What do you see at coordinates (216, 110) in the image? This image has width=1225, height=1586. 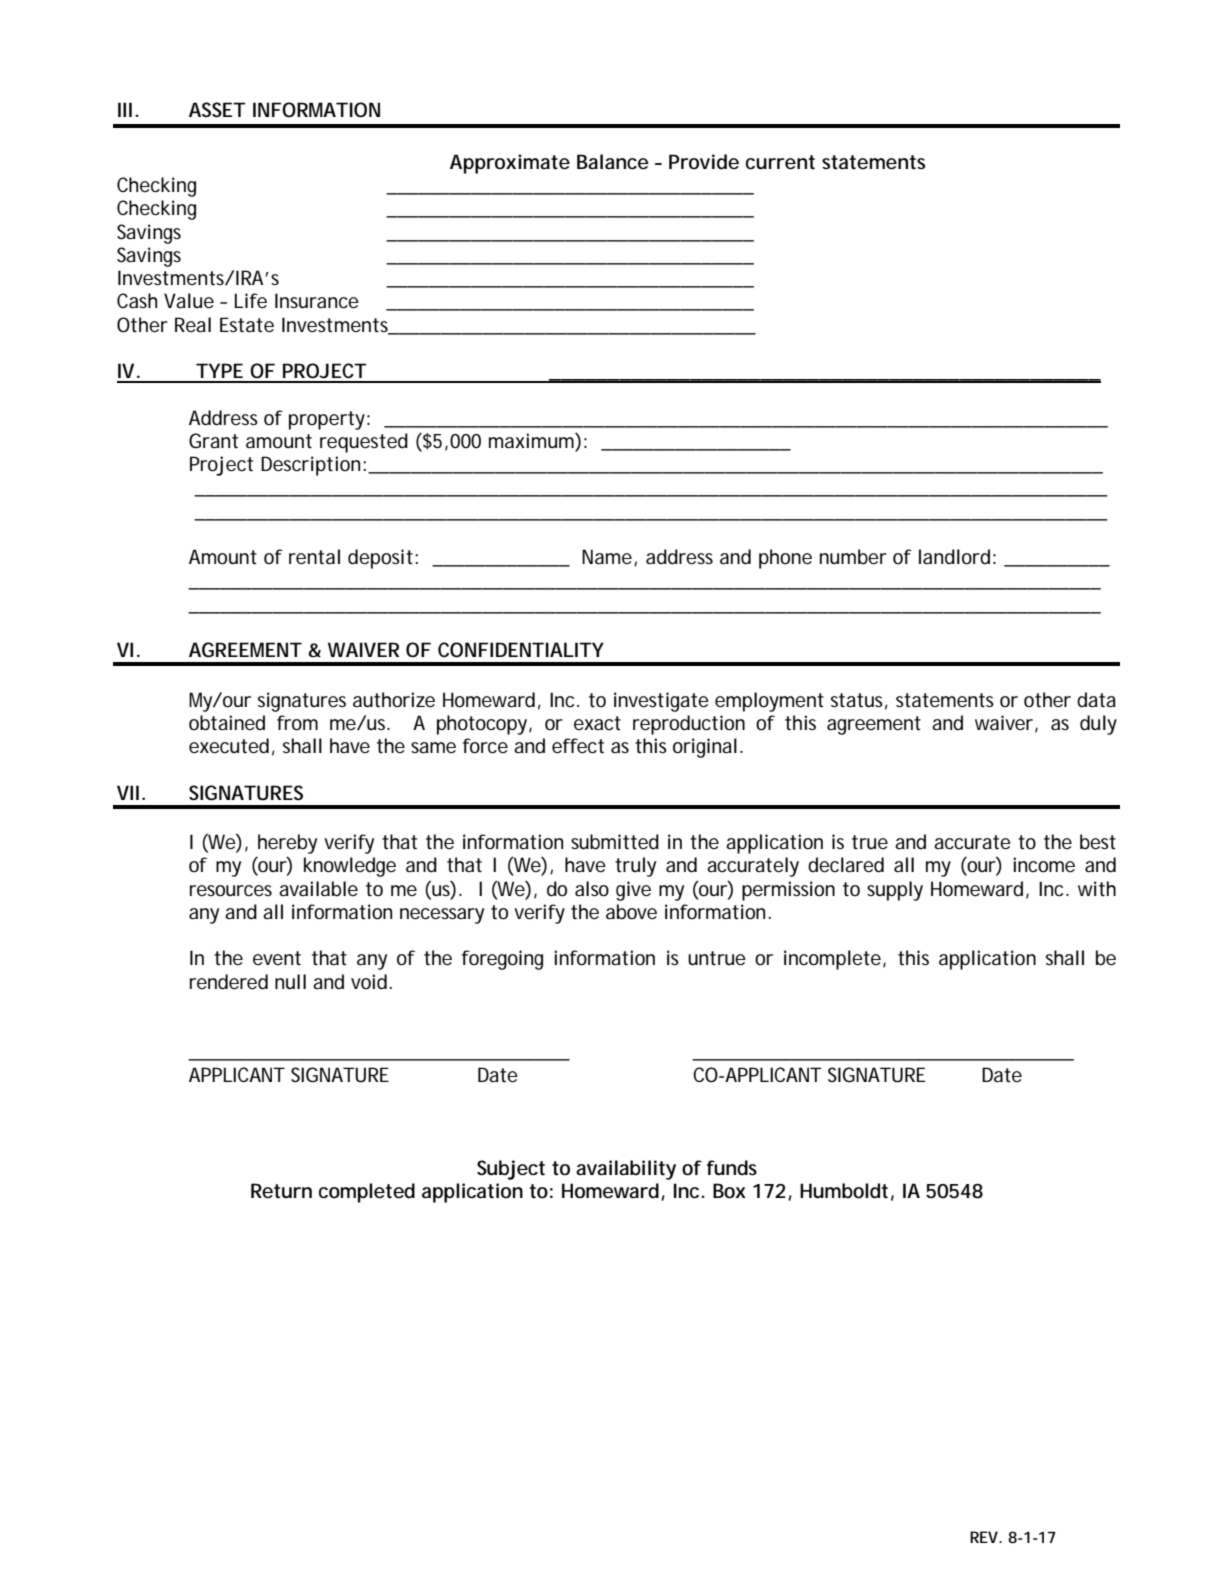 I see `ASSET` at bounding box center [216, 110].
